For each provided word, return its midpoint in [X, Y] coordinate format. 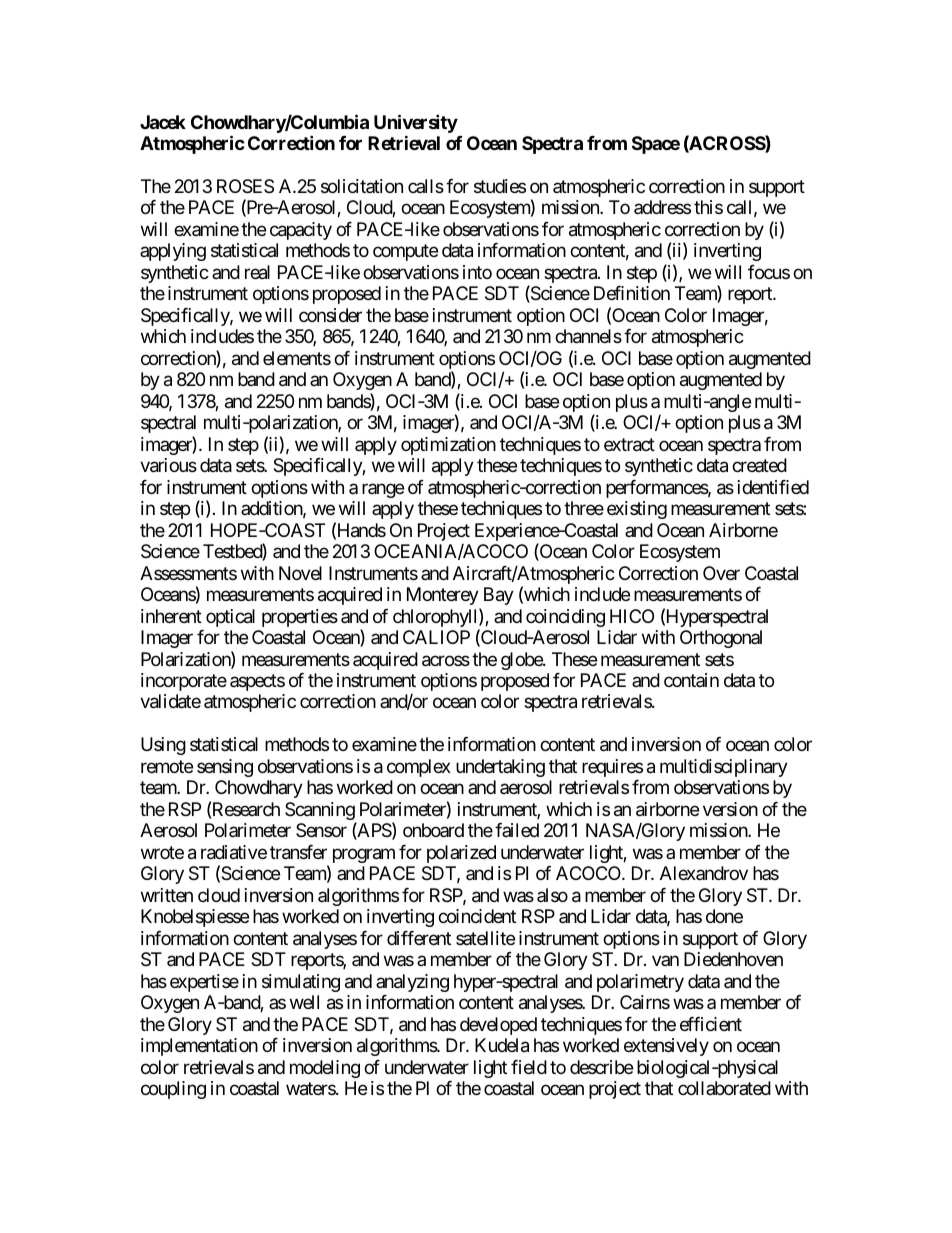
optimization [448, 446]
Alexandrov [704, 873]
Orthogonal [721, 639]
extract [629, 445]
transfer [298, 852]
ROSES [245, 186]
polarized [461, 854]
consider [330, 315]
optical [230, 618]
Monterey [443, 596]
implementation [199, 1047]
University [416, 125]
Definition [632, 293]
